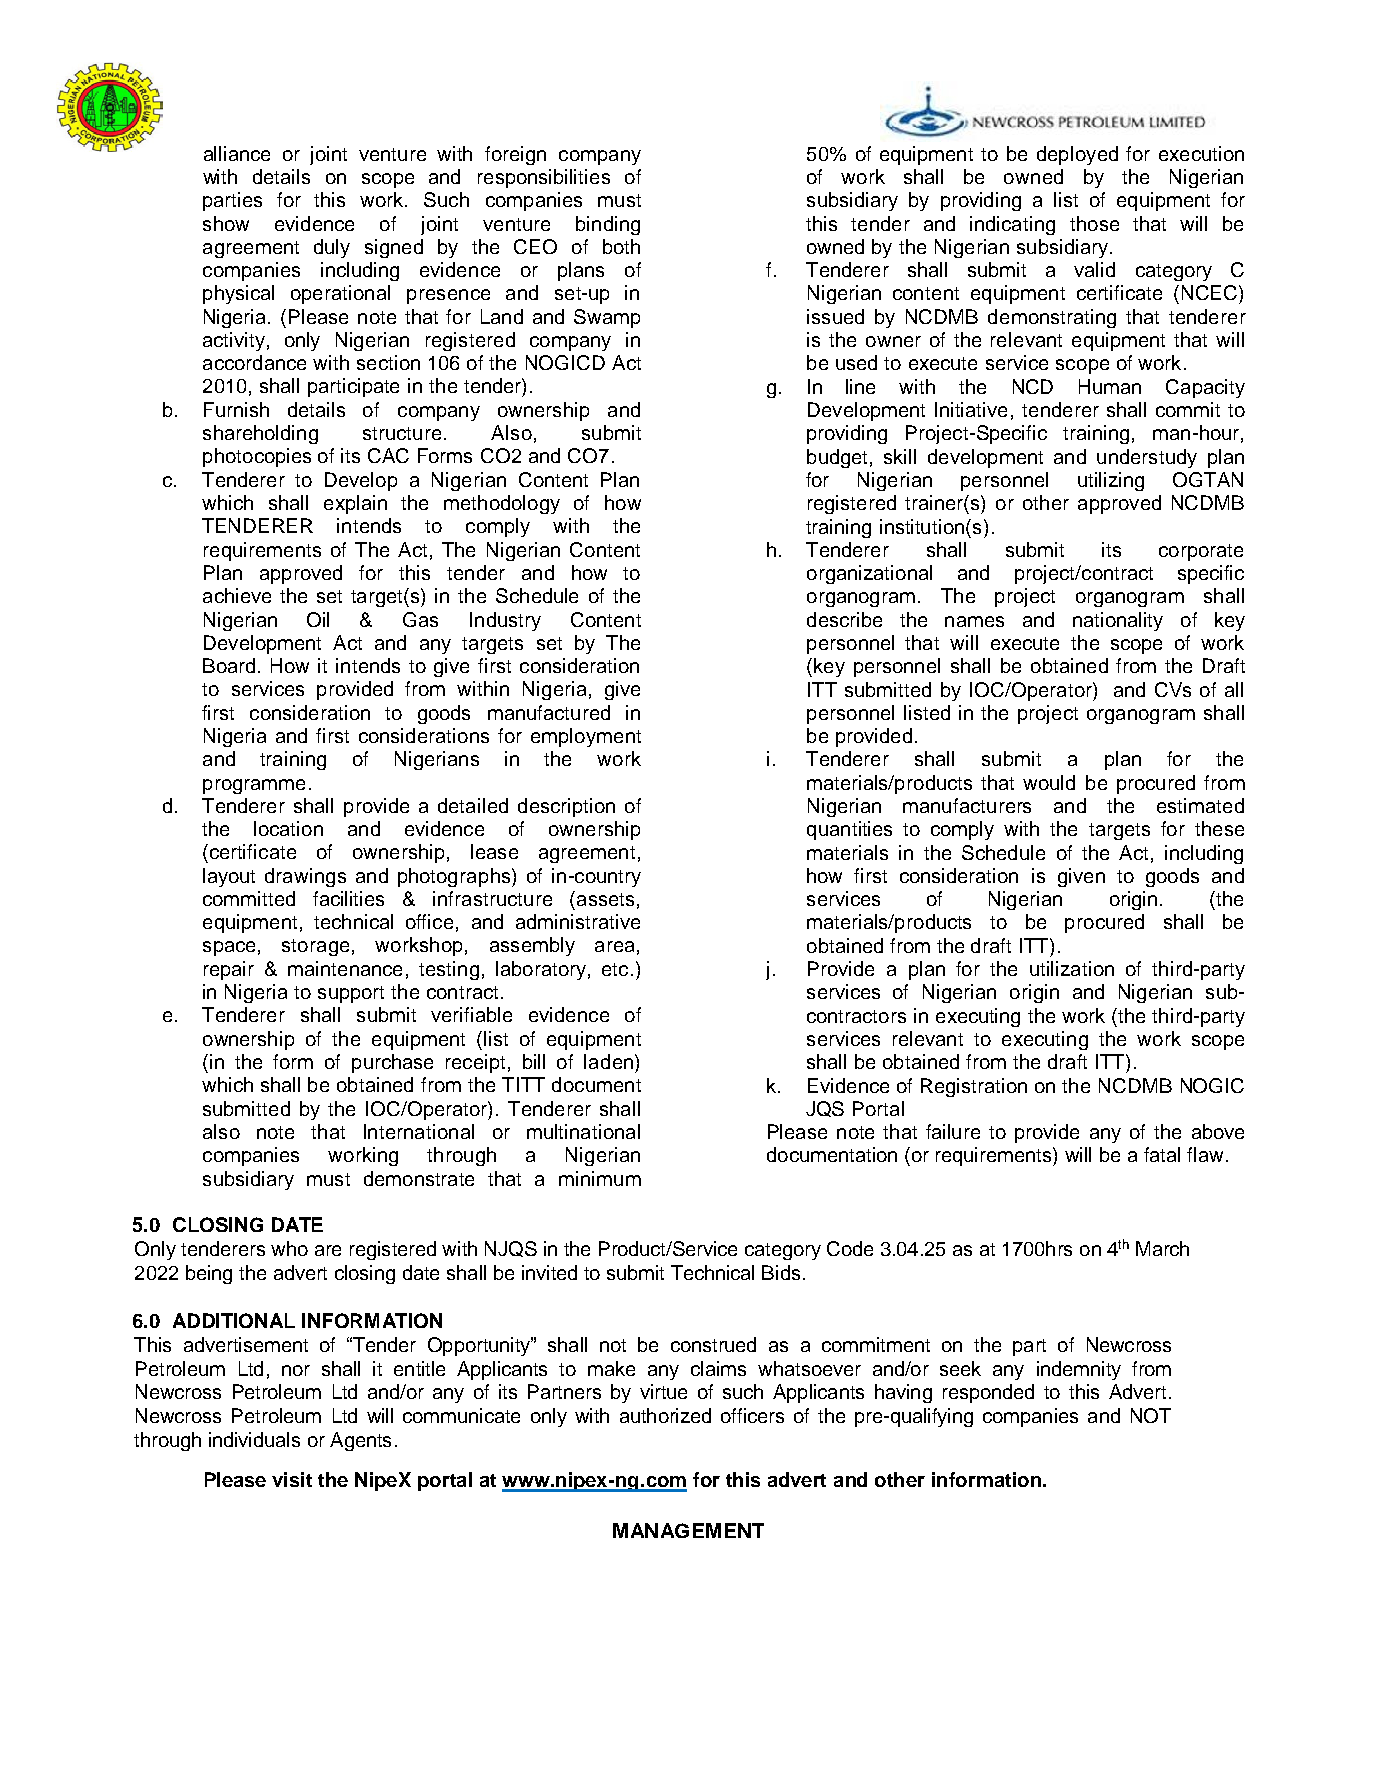 Image resolution: width=1377 pixels, height=1782 pixels. Describe the element at coordinates (332, 248) in the document. I see `duly` at that location.
